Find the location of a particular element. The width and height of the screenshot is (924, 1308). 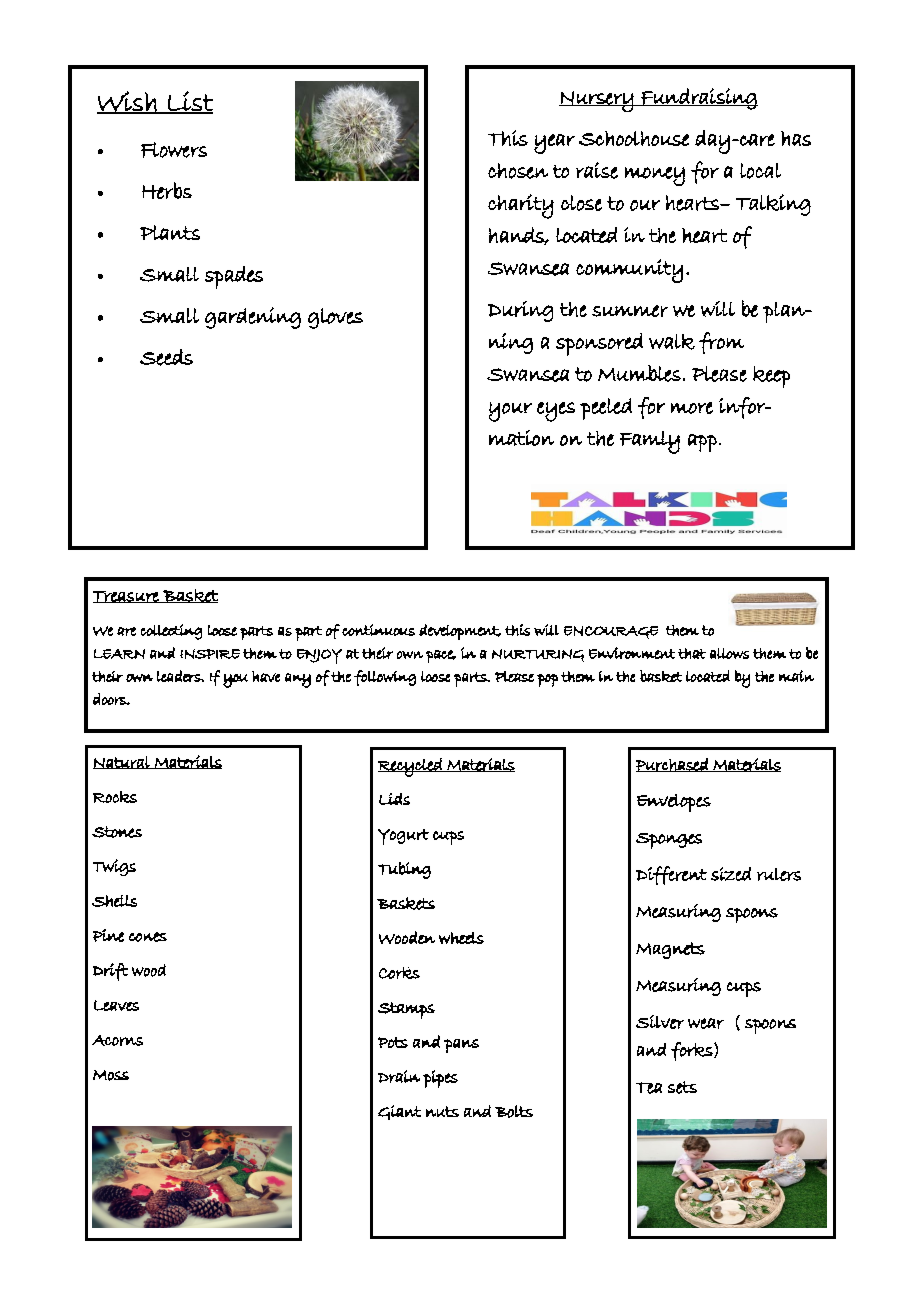

Tubing is located at coordinates (404, 870).
